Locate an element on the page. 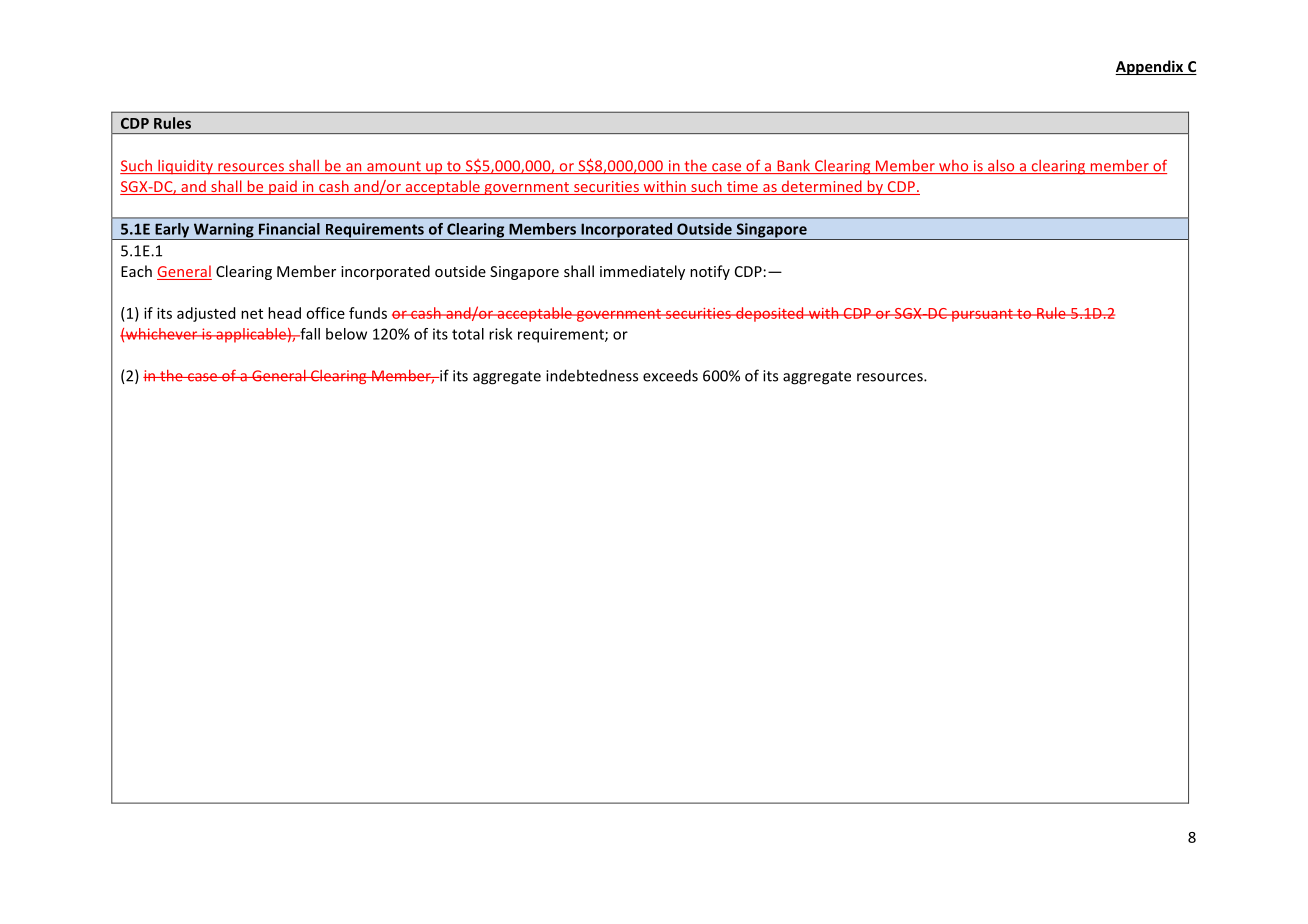 The width and height of the image is (1308, 924). time is located at coordinates (742, 188).
